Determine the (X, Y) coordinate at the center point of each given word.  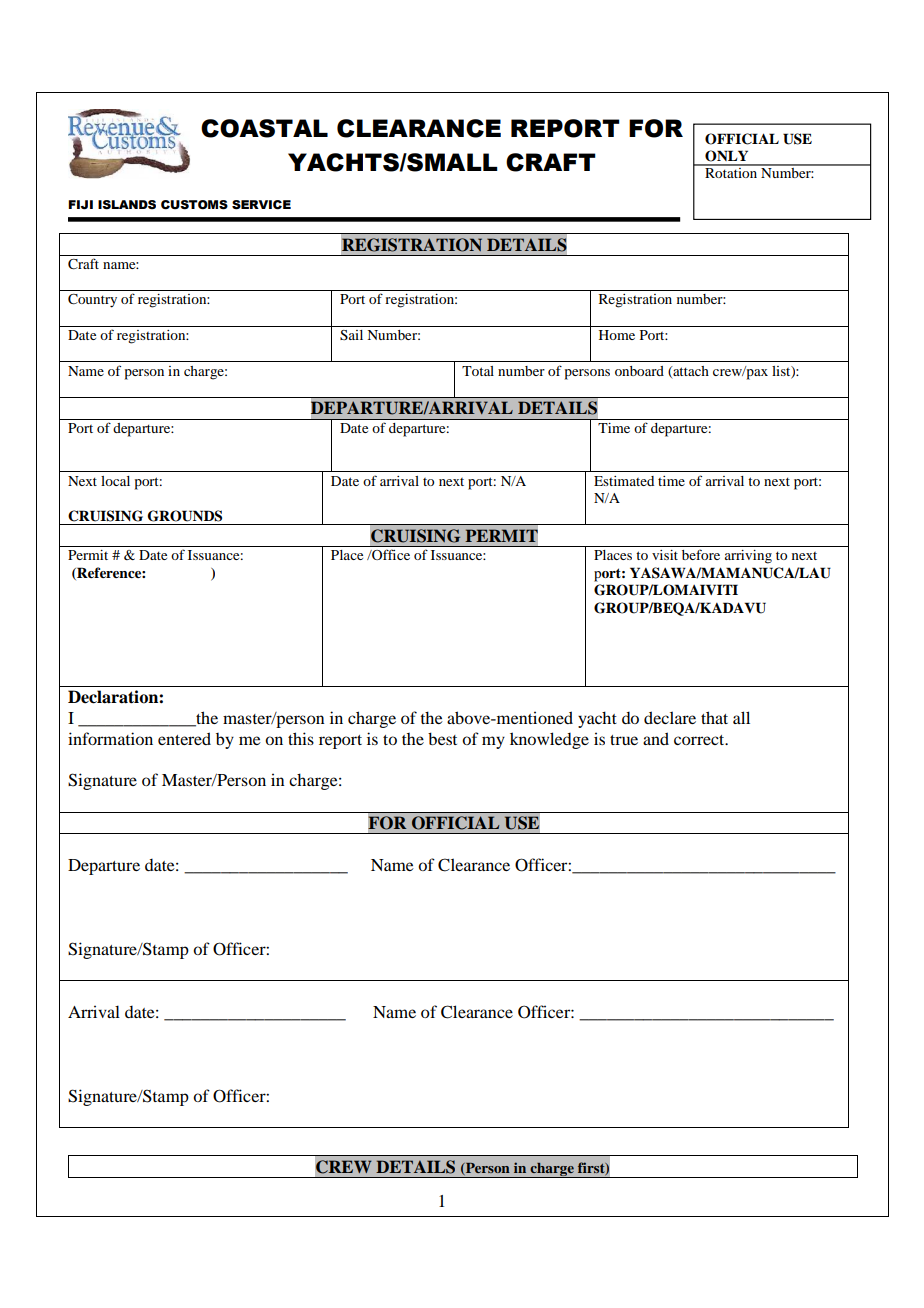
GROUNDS (185, 516)
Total (478, 371)
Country (92, 301)
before (701, 554)
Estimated (624, 481)
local (115, 481)
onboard (639, 371)
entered (184, 738)
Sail (351, 335)
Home (617, 335)
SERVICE (261, 205)
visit (665, 555)
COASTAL (264, 128)
